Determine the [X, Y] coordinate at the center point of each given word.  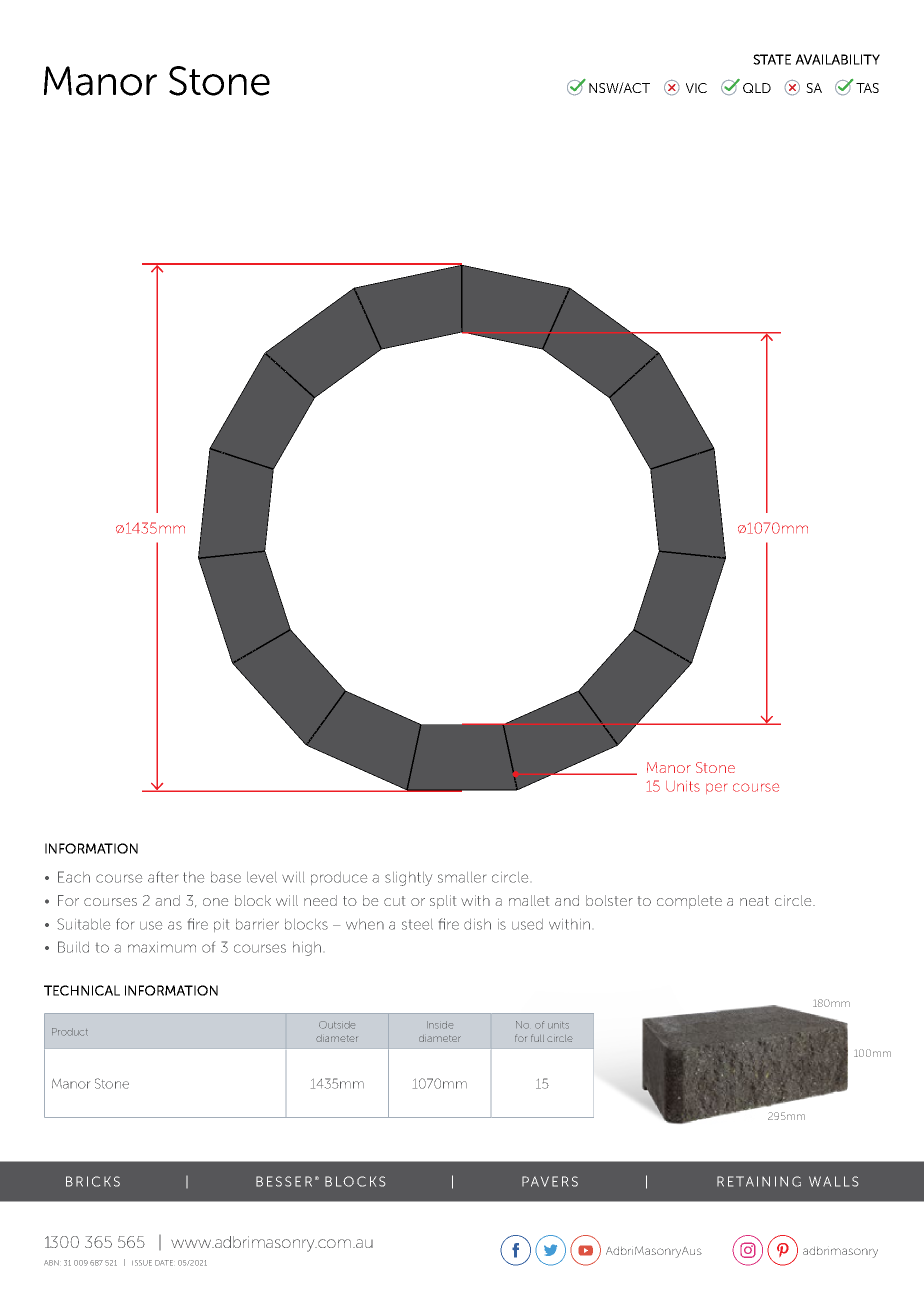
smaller [462, 877]
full [537, 1038]
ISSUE [142, 1263]
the [193, 877]
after [163, 877]
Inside [440, 1025]
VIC [696, 88]
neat [754, 901]
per [716, 788]
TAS [867, 88]
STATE [772, 59]
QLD [757, 88]
